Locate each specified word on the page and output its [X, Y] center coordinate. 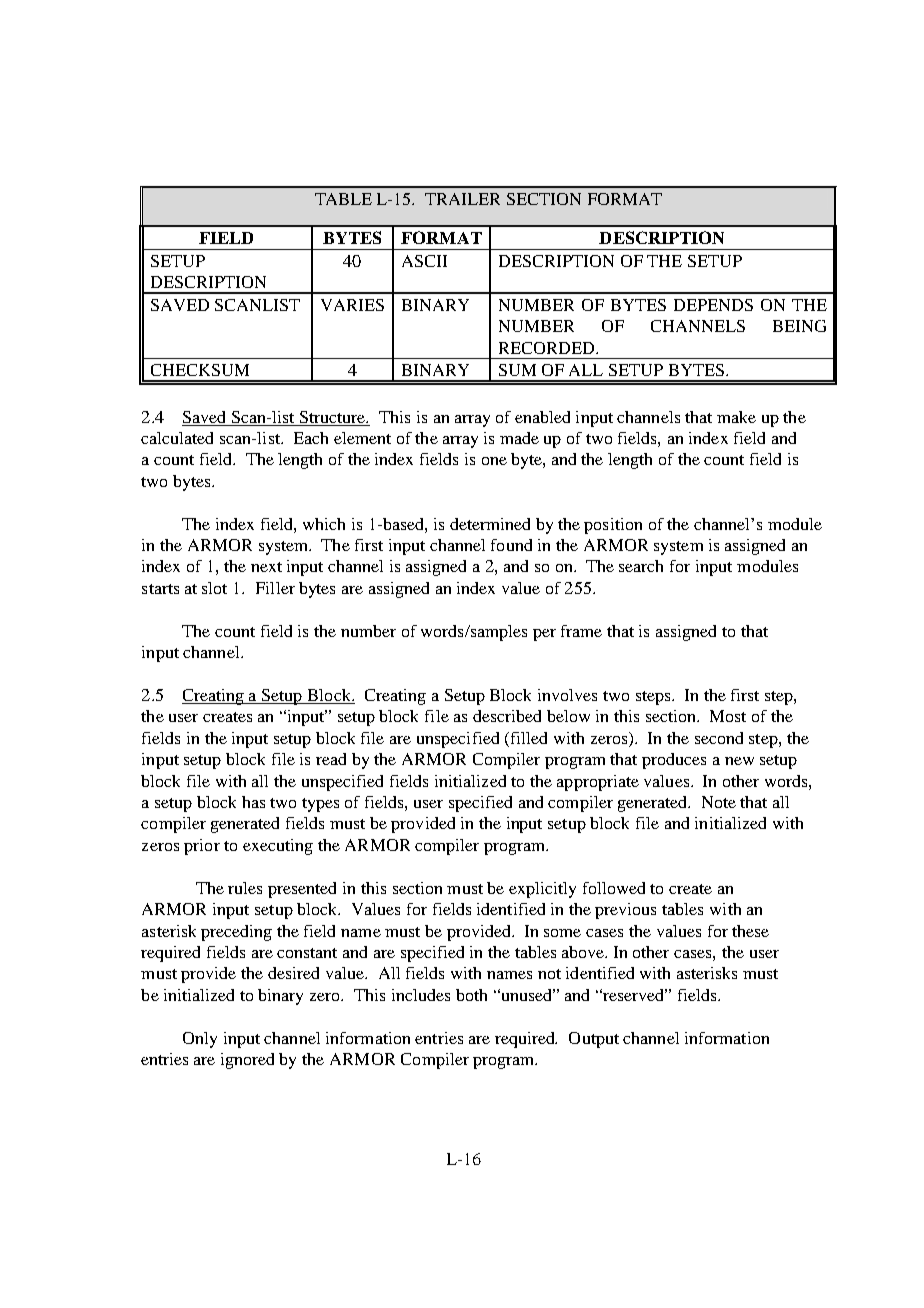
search [641, 566]
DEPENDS [713, 305]
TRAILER [462, 199]
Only [200, 1040]
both [471, 995]
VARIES [352, 305]
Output [594, 1040]
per [544, 635]
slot [214, 588]
